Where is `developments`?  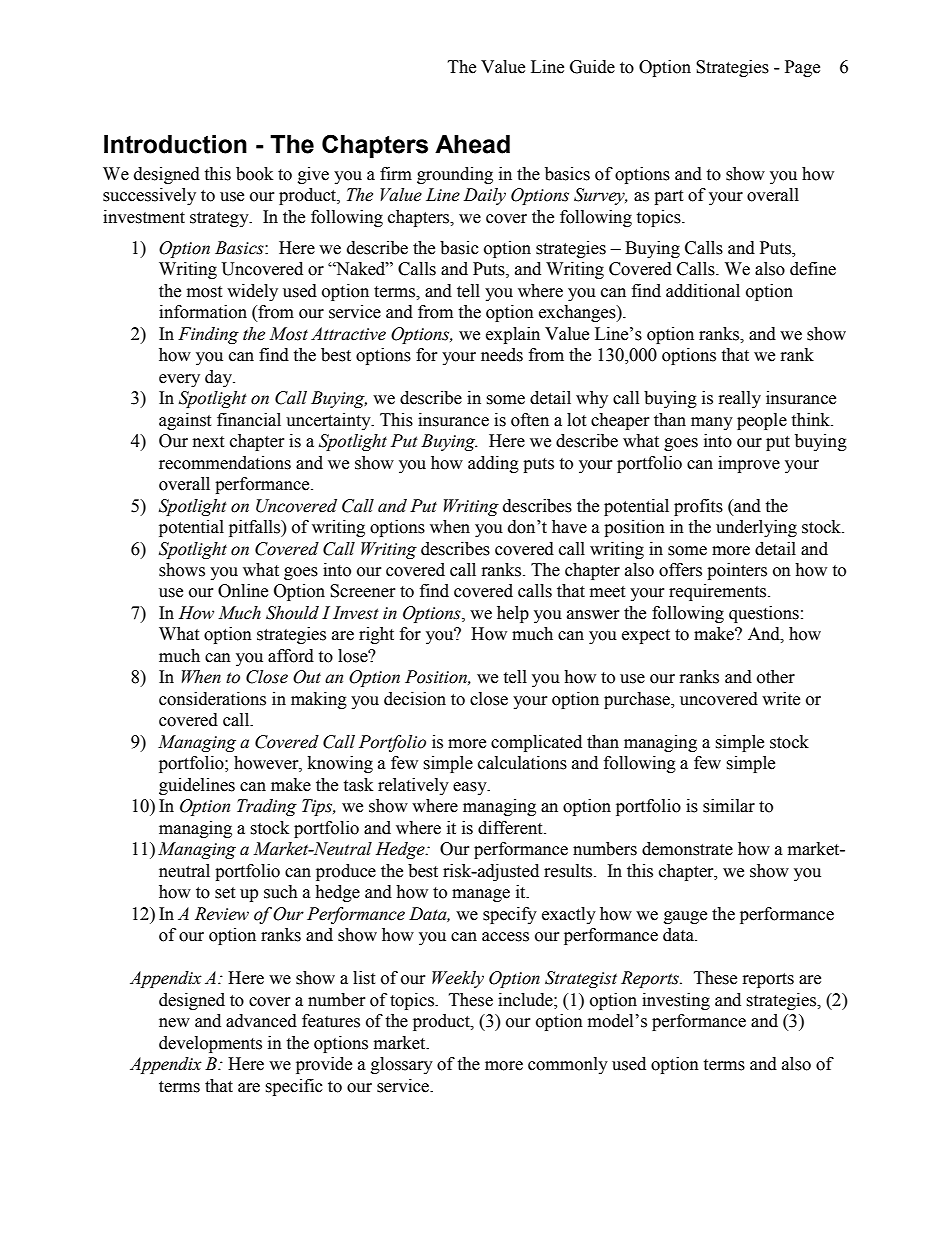 developments is located at coordinates (210, 1044).
